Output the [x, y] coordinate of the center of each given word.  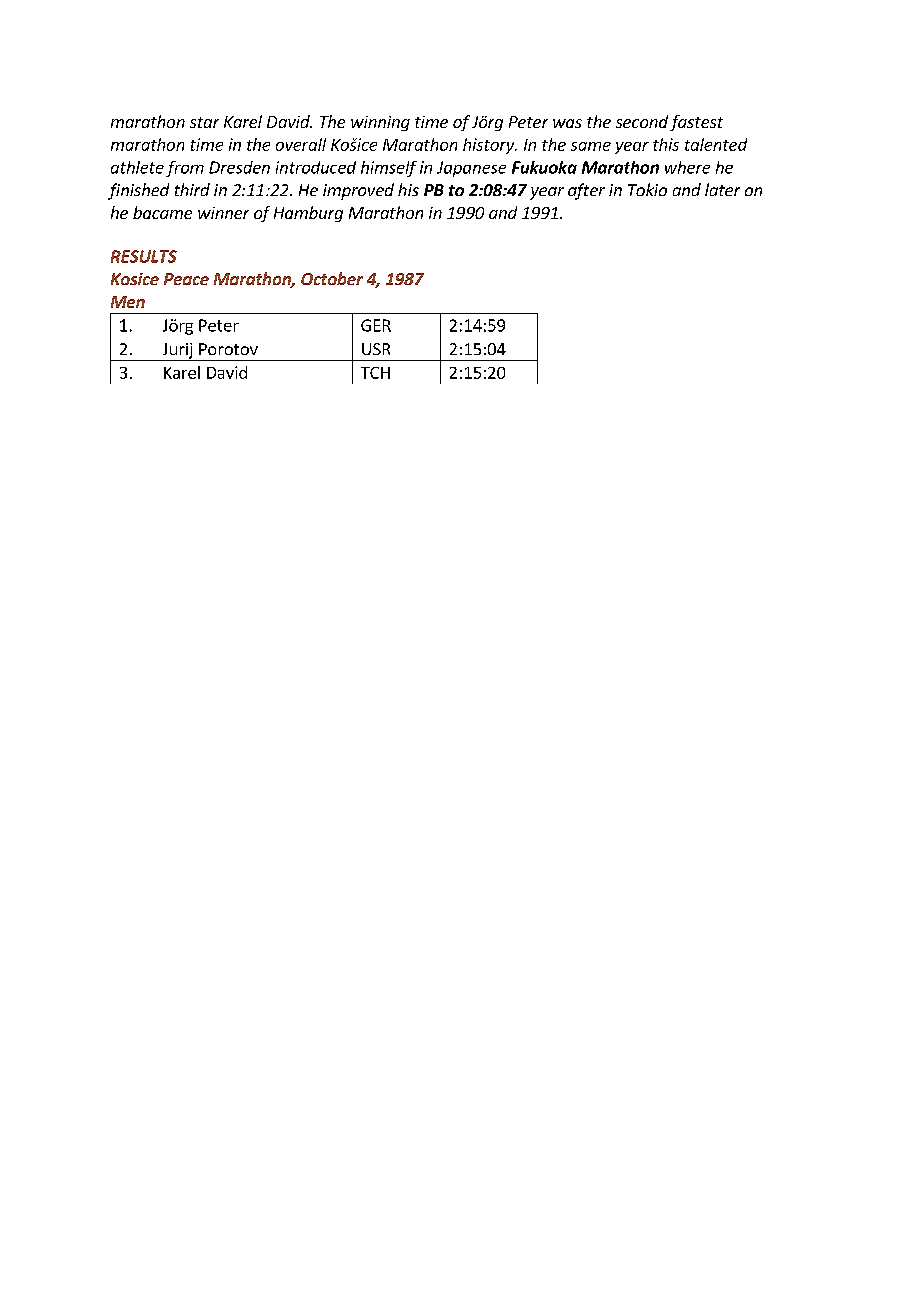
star [204, 122]
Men [128, 302]
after [586, 191]
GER [376, 325]
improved [358, 191]
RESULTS [144, 256]
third [192, 189]
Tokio [647, 189]
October [332, 278]
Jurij [177, 352]
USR [376, 349]
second [642, 121]
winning [380, 123]
